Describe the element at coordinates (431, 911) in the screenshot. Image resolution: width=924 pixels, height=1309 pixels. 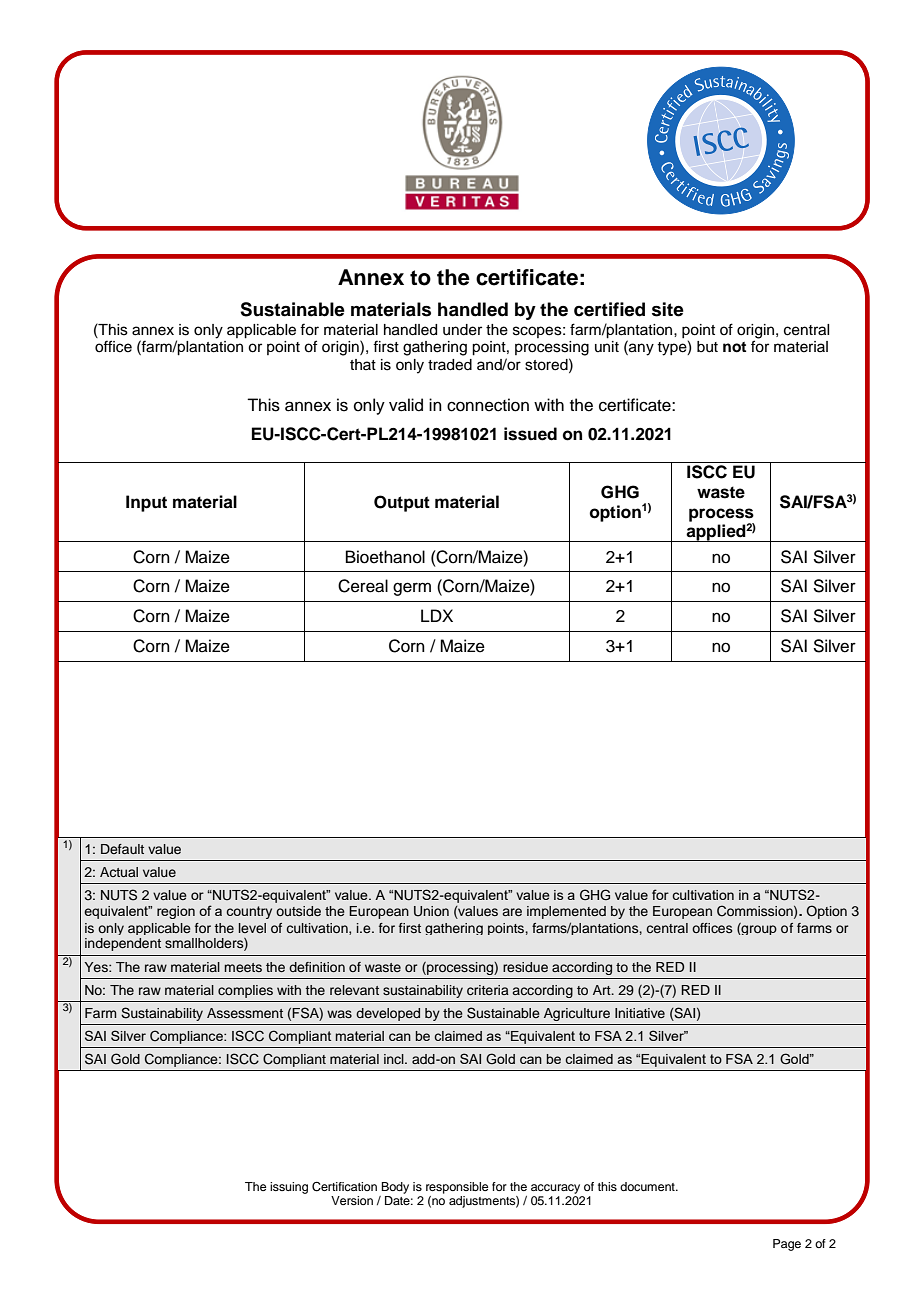
I see `Union` at that location.
